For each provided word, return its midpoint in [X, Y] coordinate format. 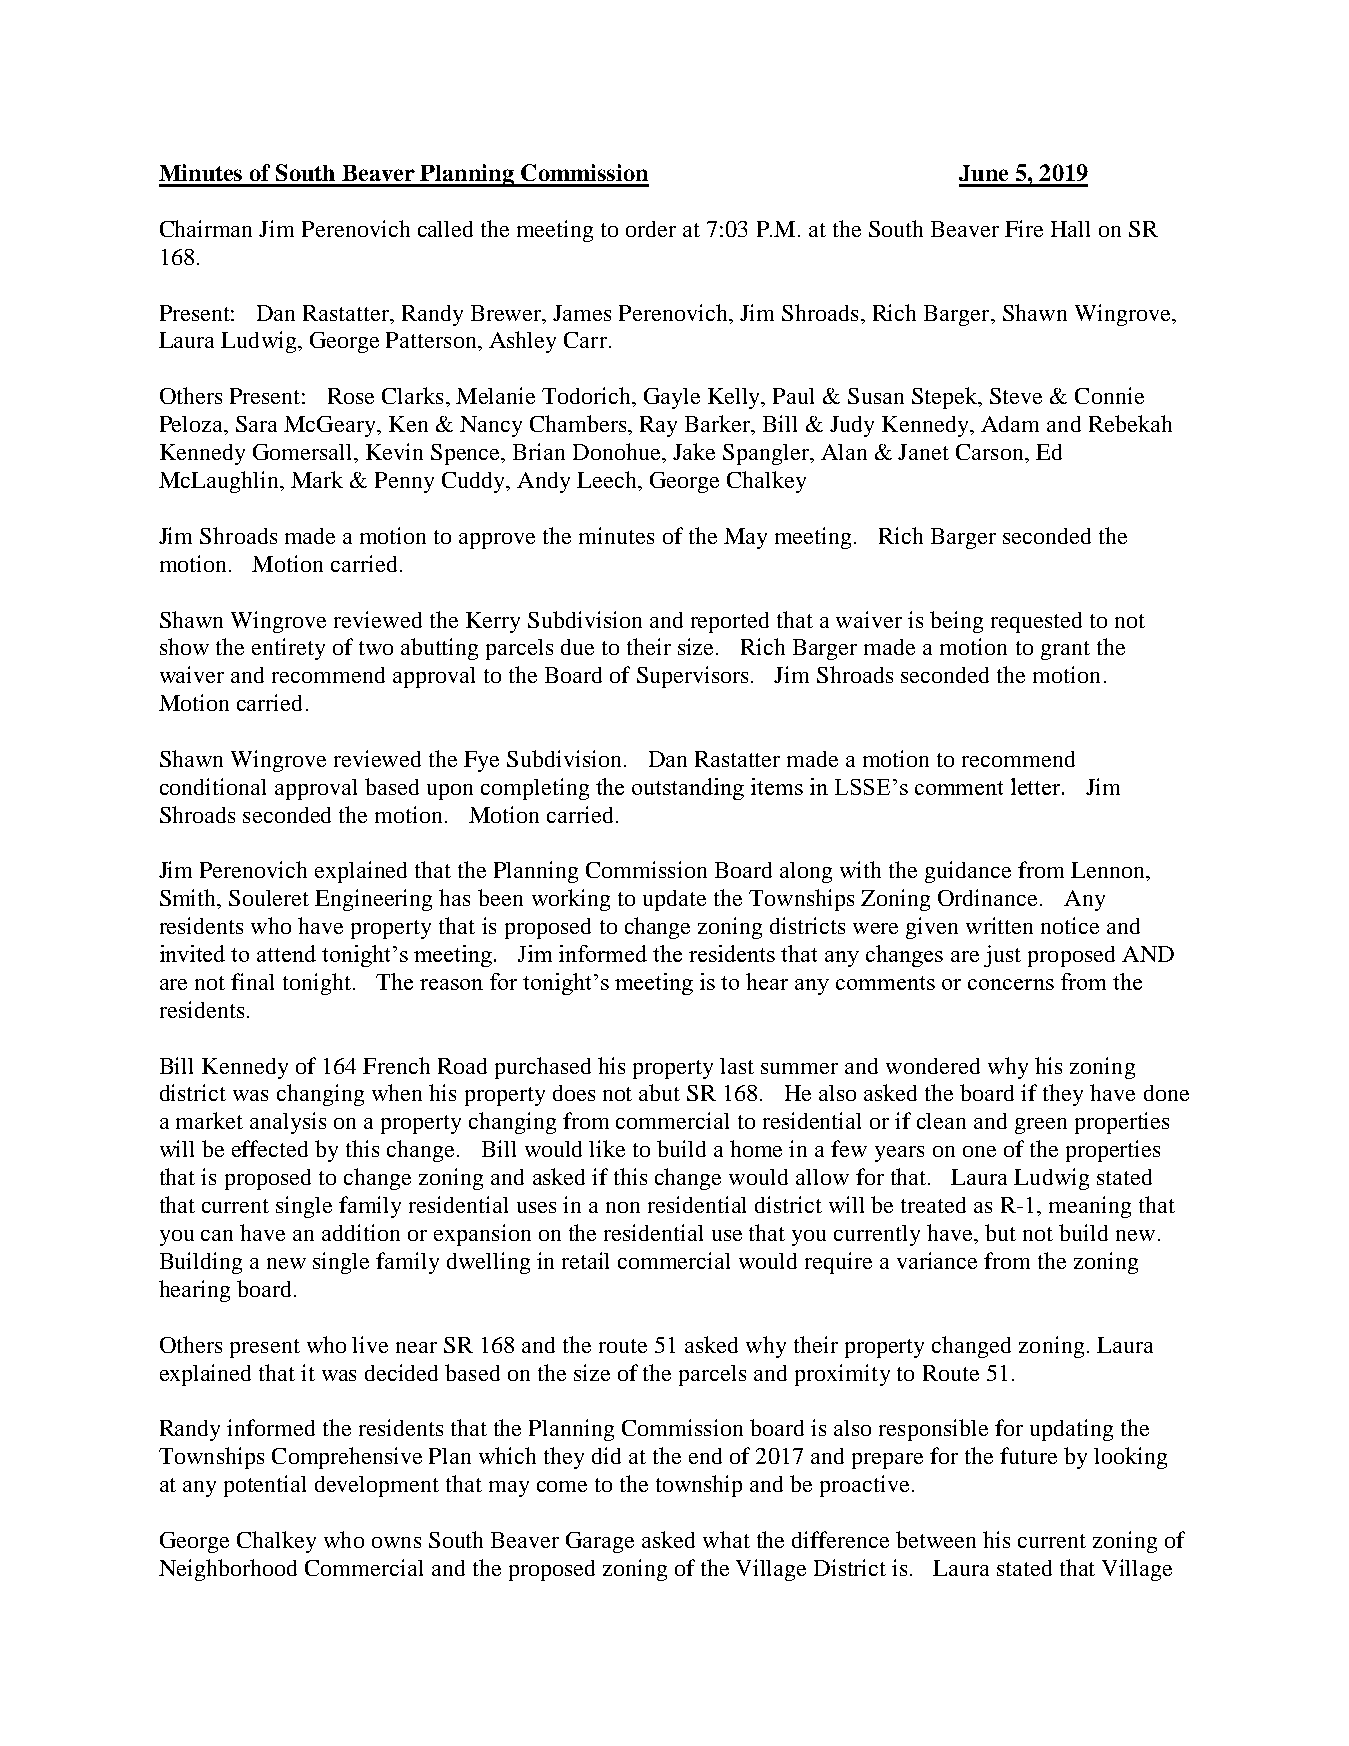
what [726, 1539]
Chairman [206, 228]
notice [1070, 925]
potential [265, 1486]
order [651, 229]
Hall [1070, 229]
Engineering [373, 900]
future [1028, 1455]
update [674, 900]
